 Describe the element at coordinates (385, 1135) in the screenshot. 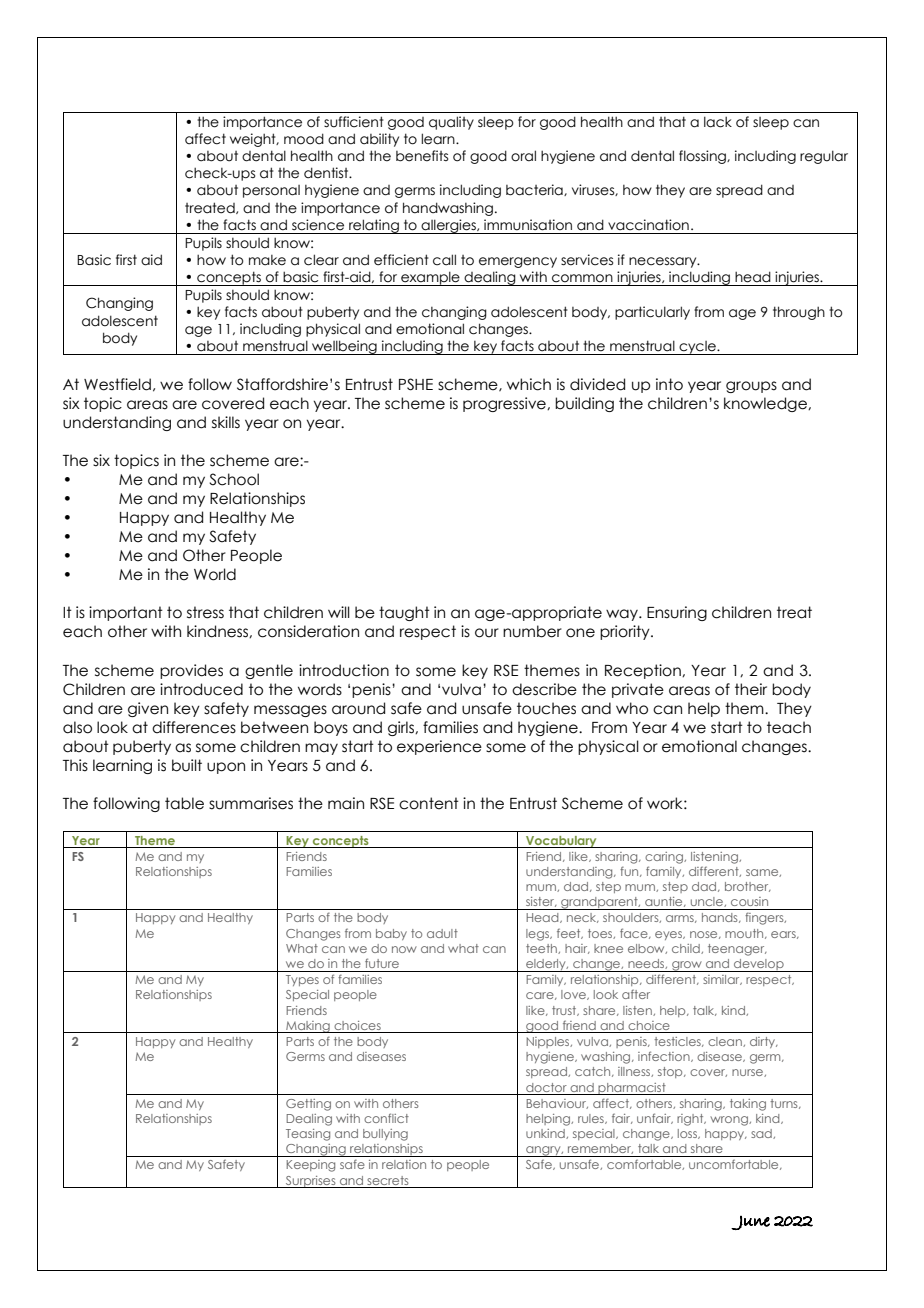

I see `bullying` at that location.
